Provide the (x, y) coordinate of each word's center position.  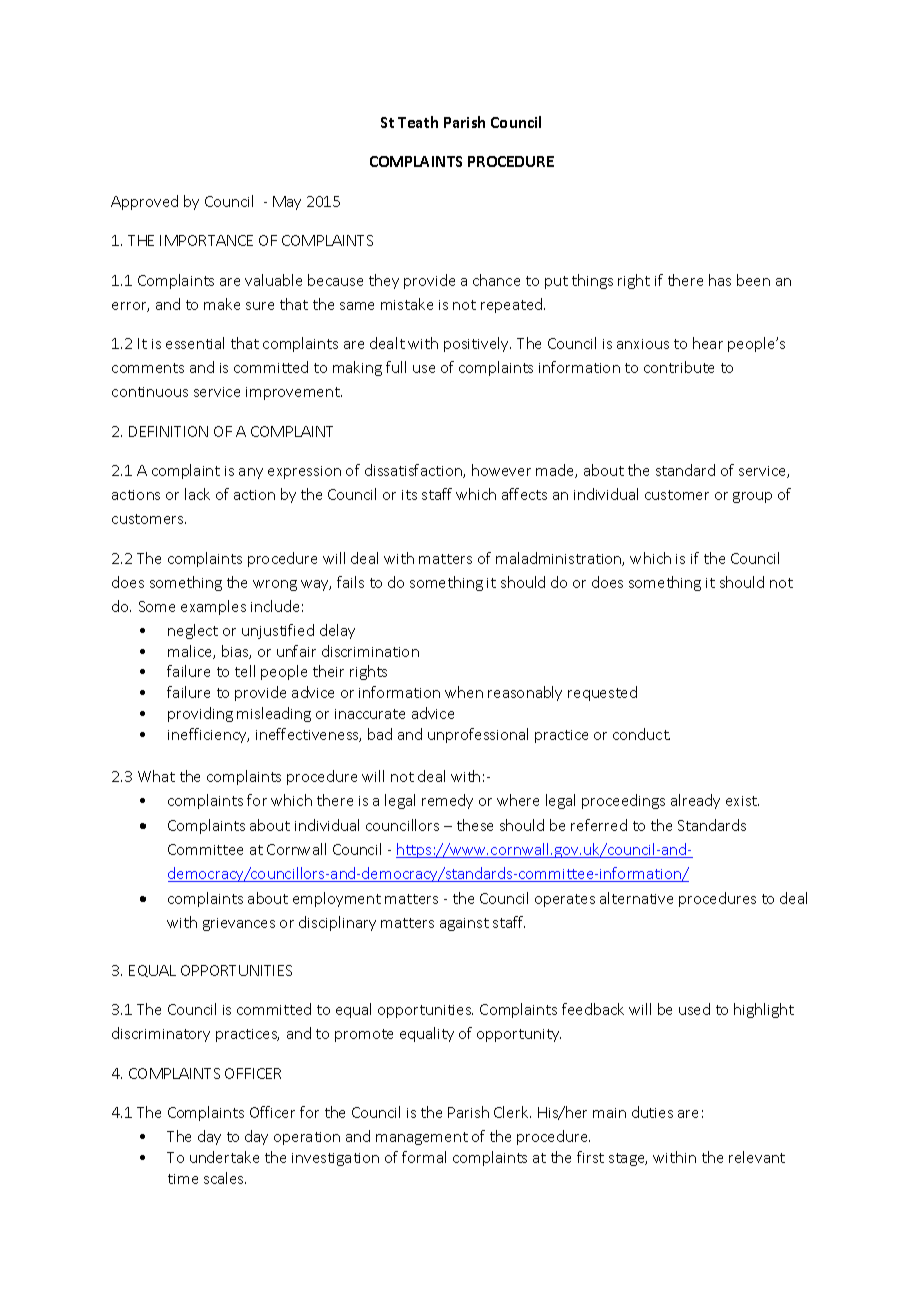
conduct (641, 734)
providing (200, 714)
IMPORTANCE (206, 240)
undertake (224, 1157)
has (720, 280)
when (464, 692)
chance (496, 280)
